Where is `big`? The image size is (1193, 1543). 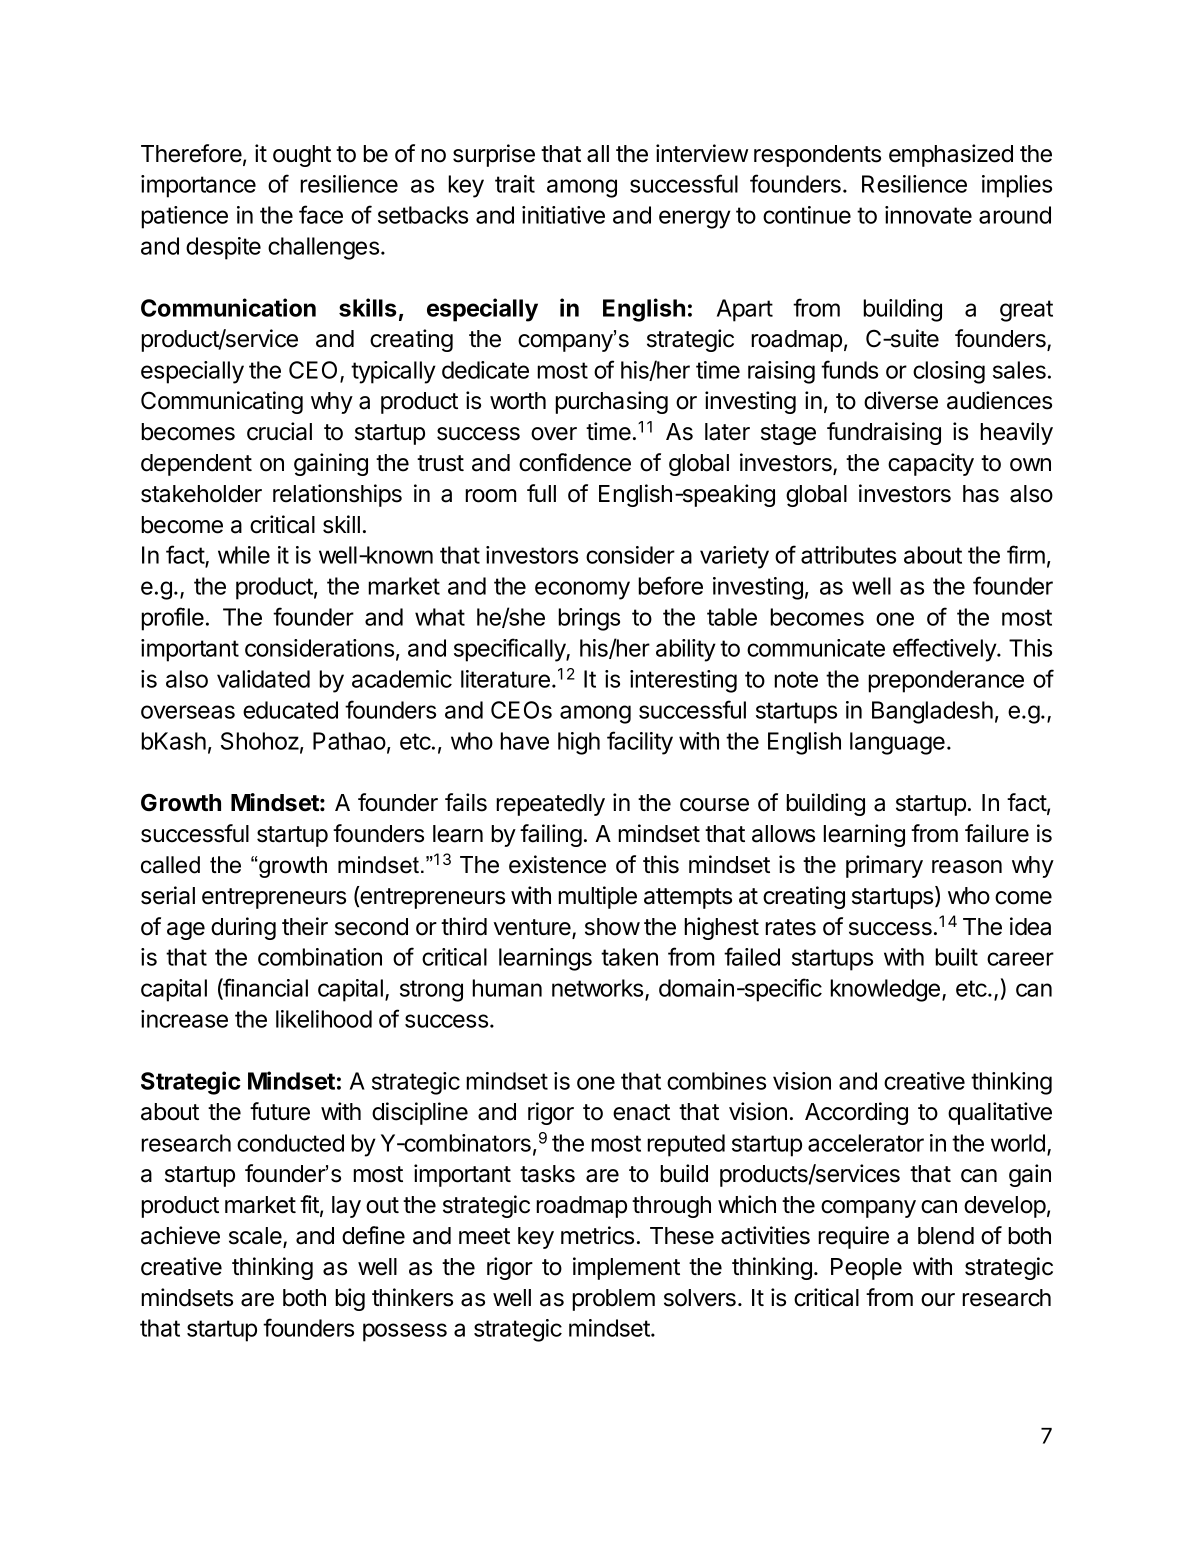 big is located at coordinates (350, 1299).
